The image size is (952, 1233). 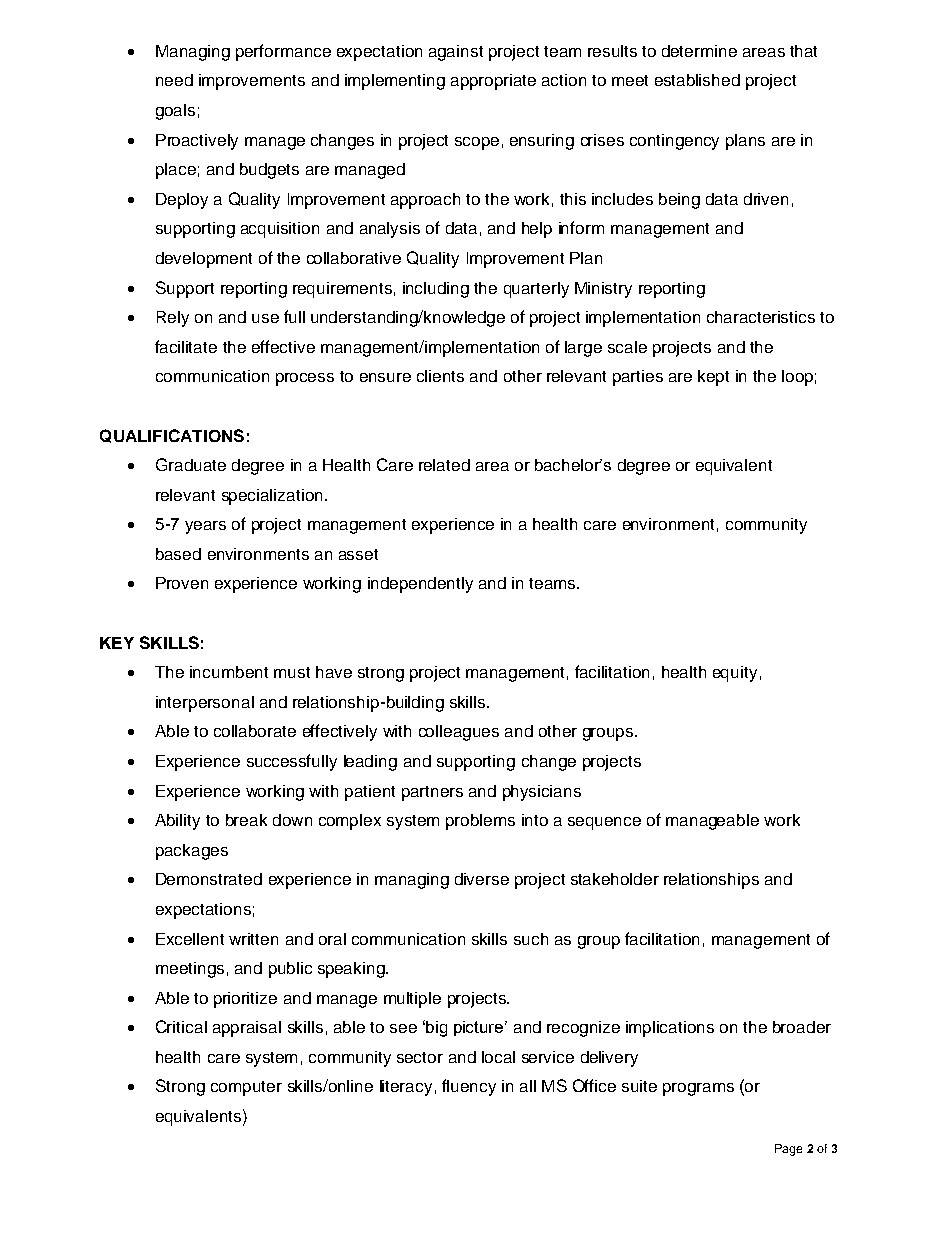 I want to click on facilitate, so click(x=186, y=346).
